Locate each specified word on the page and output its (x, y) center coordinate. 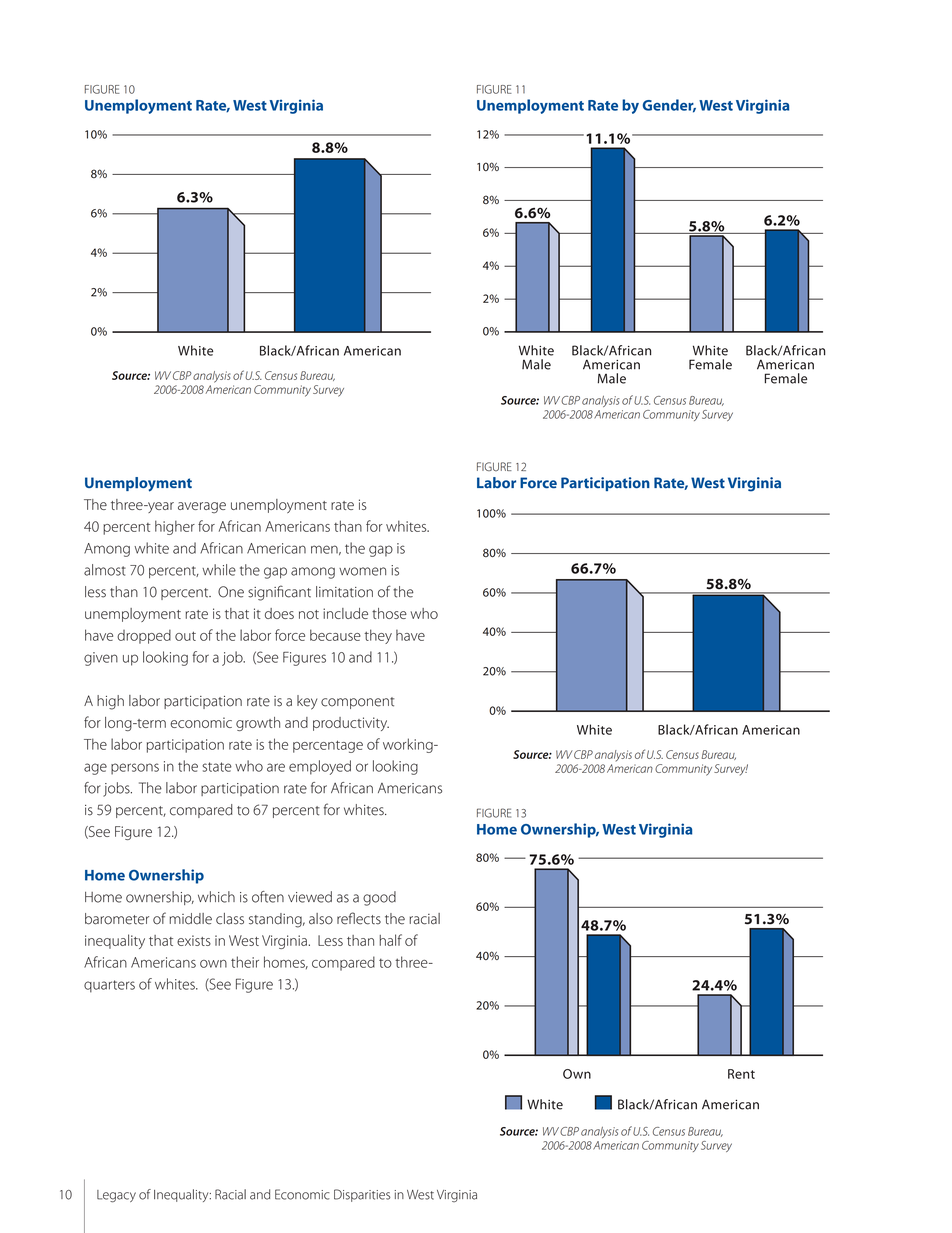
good (379, 898)
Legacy (116, 1196)
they (378, 636)
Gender (669, 106)
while (219, 570)
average (202, 507)
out (185, 636)
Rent (741, 1074)
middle (191, 919)
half (390, 940)
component (357, 703)
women (362, 571)
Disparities (362, 1195)
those (389, 613)
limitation (344, 592)
